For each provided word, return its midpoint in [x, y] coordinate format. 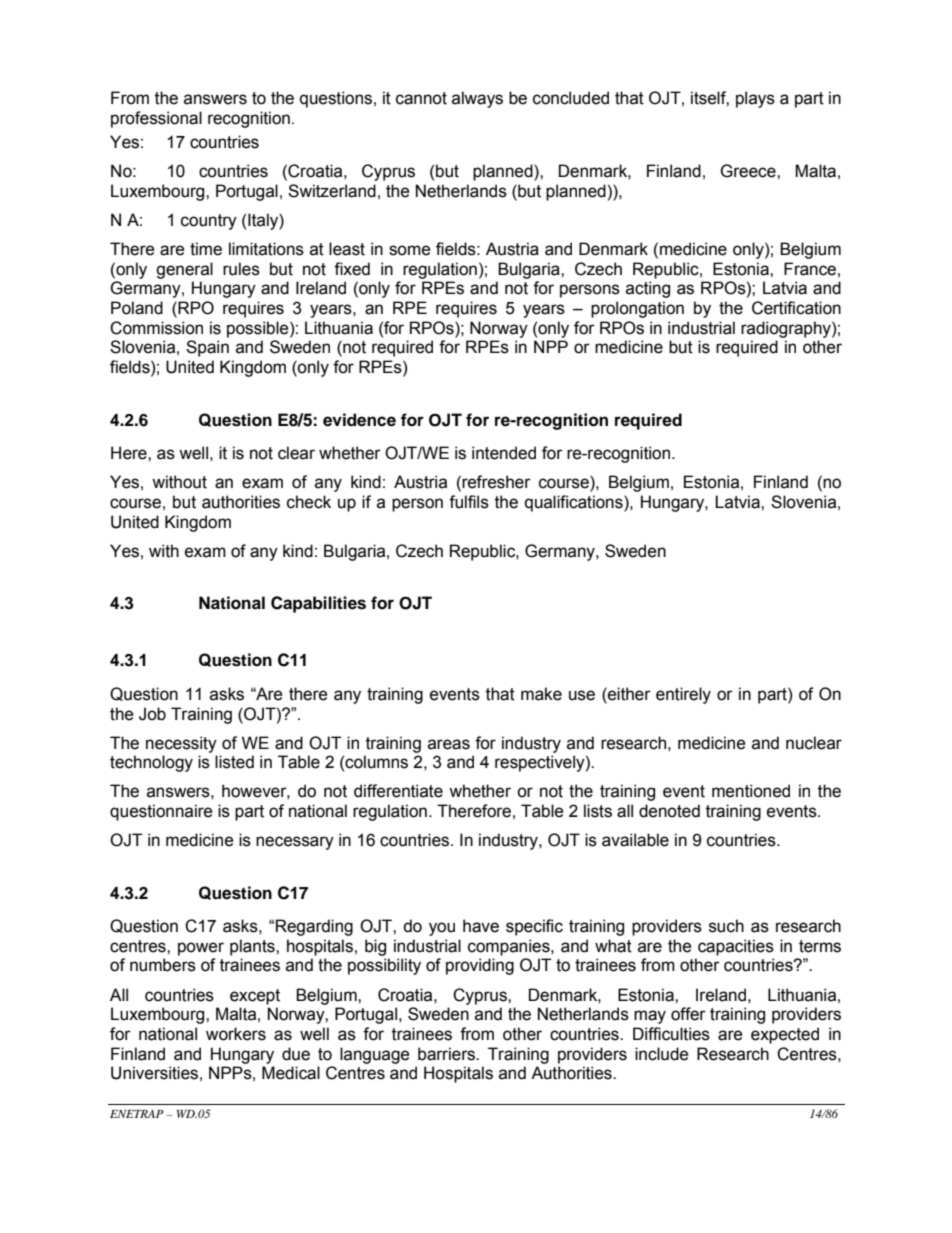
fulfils [469, 502]
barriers [447, 1054]
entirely [683, 695]
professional [156, 119]
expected [785, 1035]
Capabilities [318, 604]
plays [755, 99]
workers [236, 1034]
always [477, 99]
